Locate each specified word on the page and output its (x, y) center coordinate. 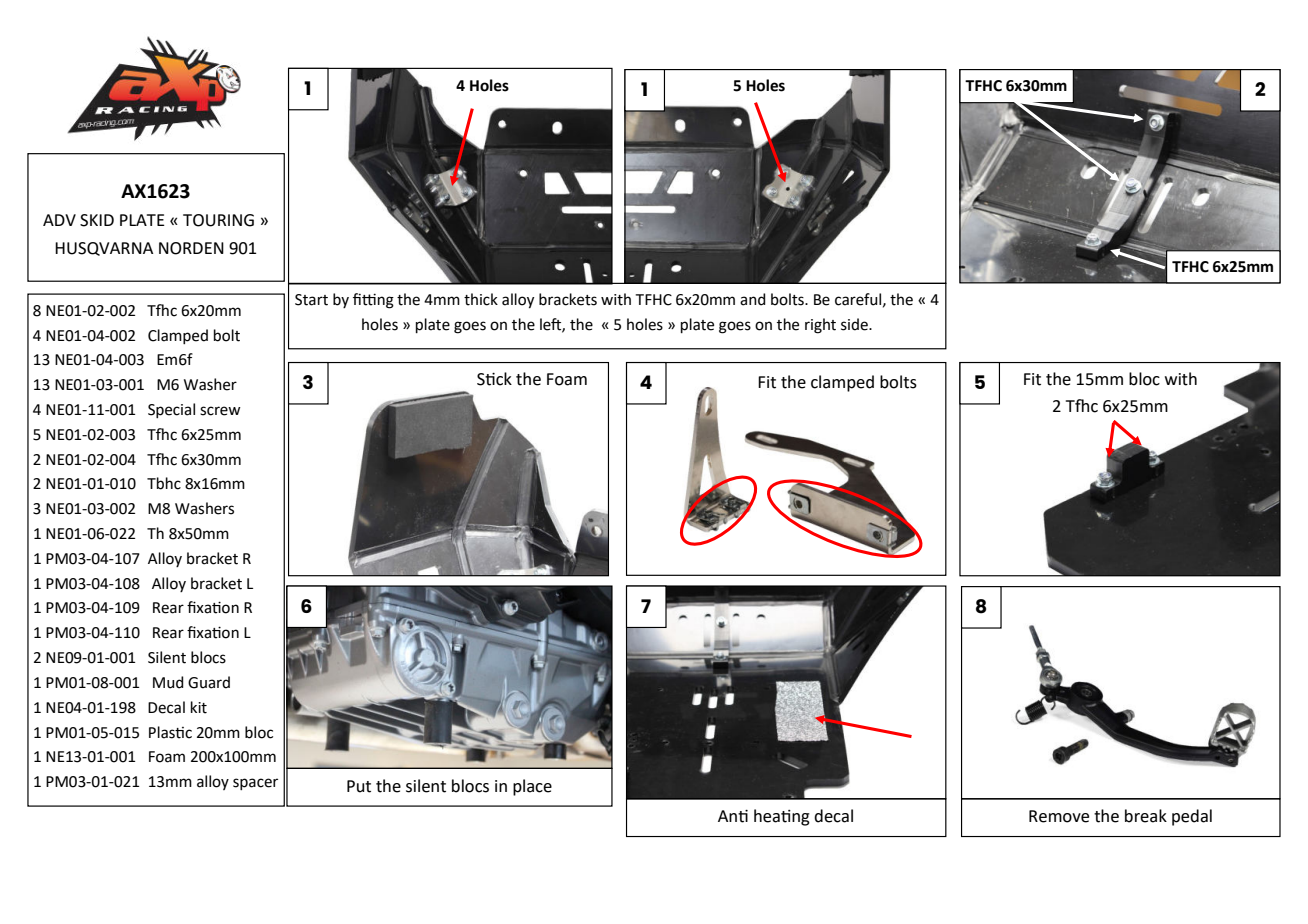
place (532, 787)
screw (220, 411)
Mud (168, 682)
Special (171, 410)
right (820, 326)
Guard (209, 682)
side (855, 324)
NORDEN (191, 248)
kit (199, 707)
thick (481, 299)
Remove (1059, 816)
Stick (494, 379)
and (753, 299)
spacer (255, 784)
